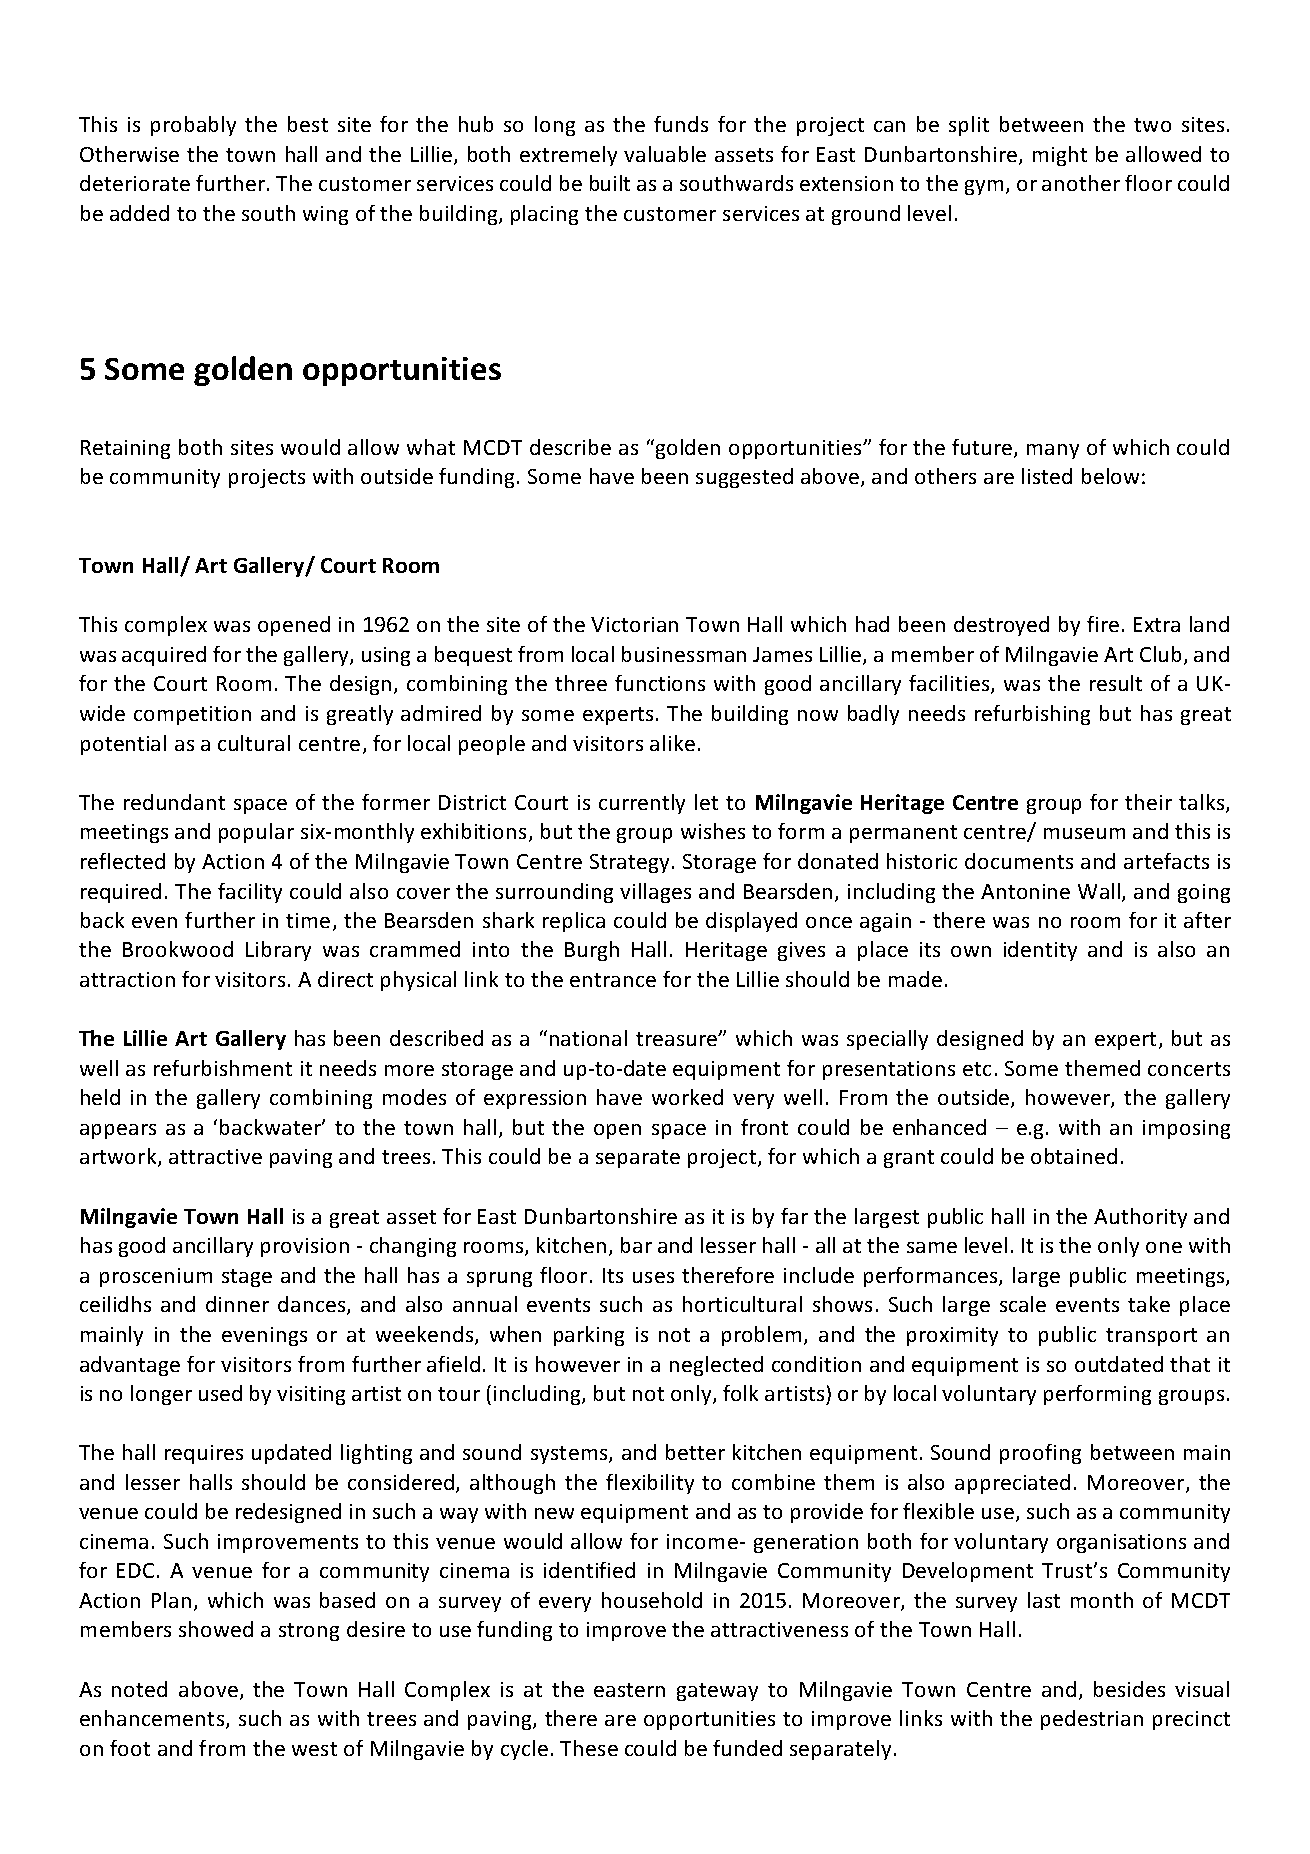  I want to click on acquired, so click(164, 656).
